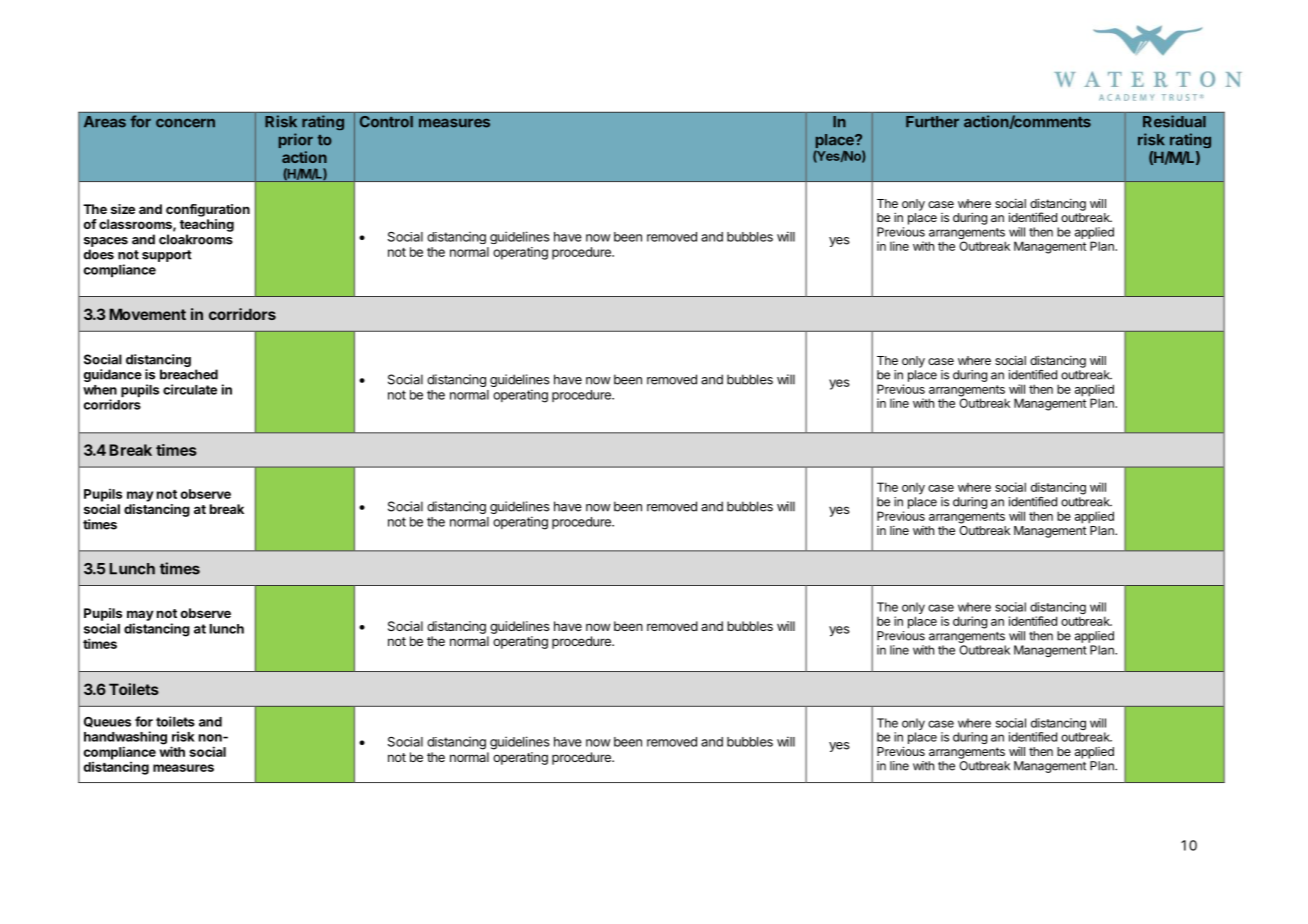  I want to click on prior, so click(296, 140).
